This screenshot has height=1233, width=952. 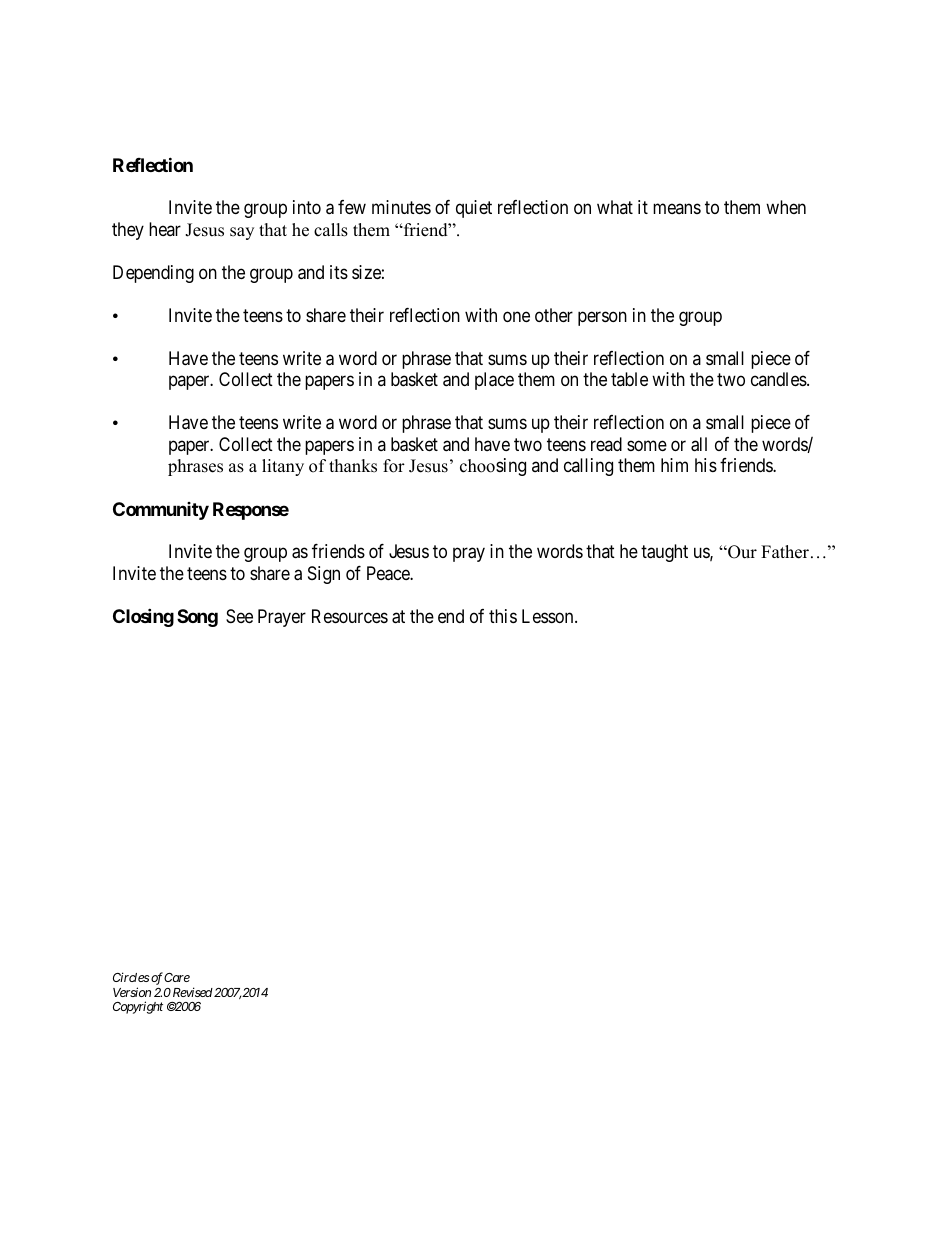 I want to click on means, so click(x=677, y=209).
